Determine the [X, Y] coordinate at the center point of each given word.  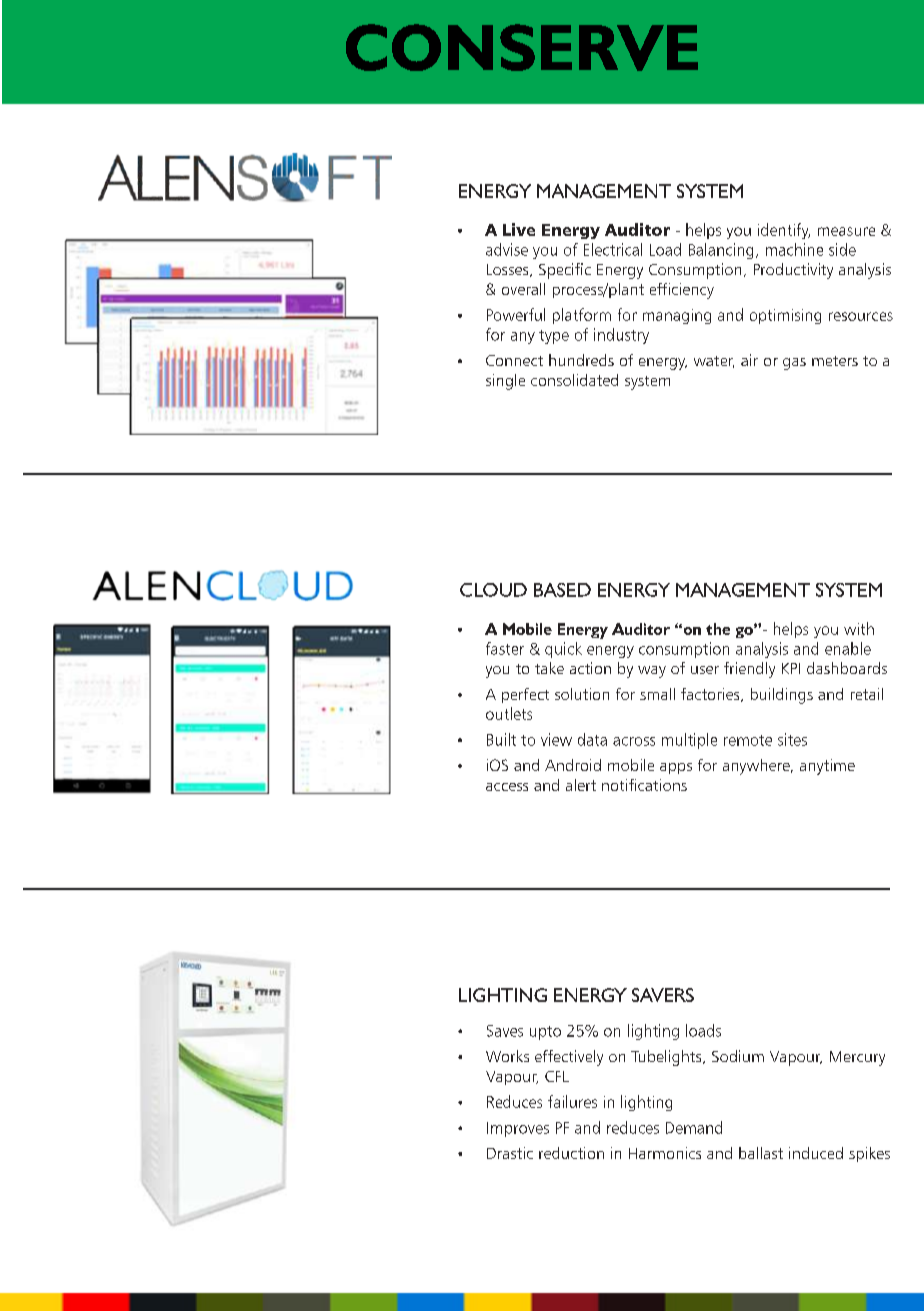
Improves [518, 1129]
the [718, 629]
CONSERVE [522, 47]
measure [846, 231]
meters [835, 361]
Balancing [721, 251]
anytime [827, 767]
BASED [562, 590]
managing [677, 316]
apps [676, 768]
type [554, 337]
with [859, 628]
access [507, 787]
